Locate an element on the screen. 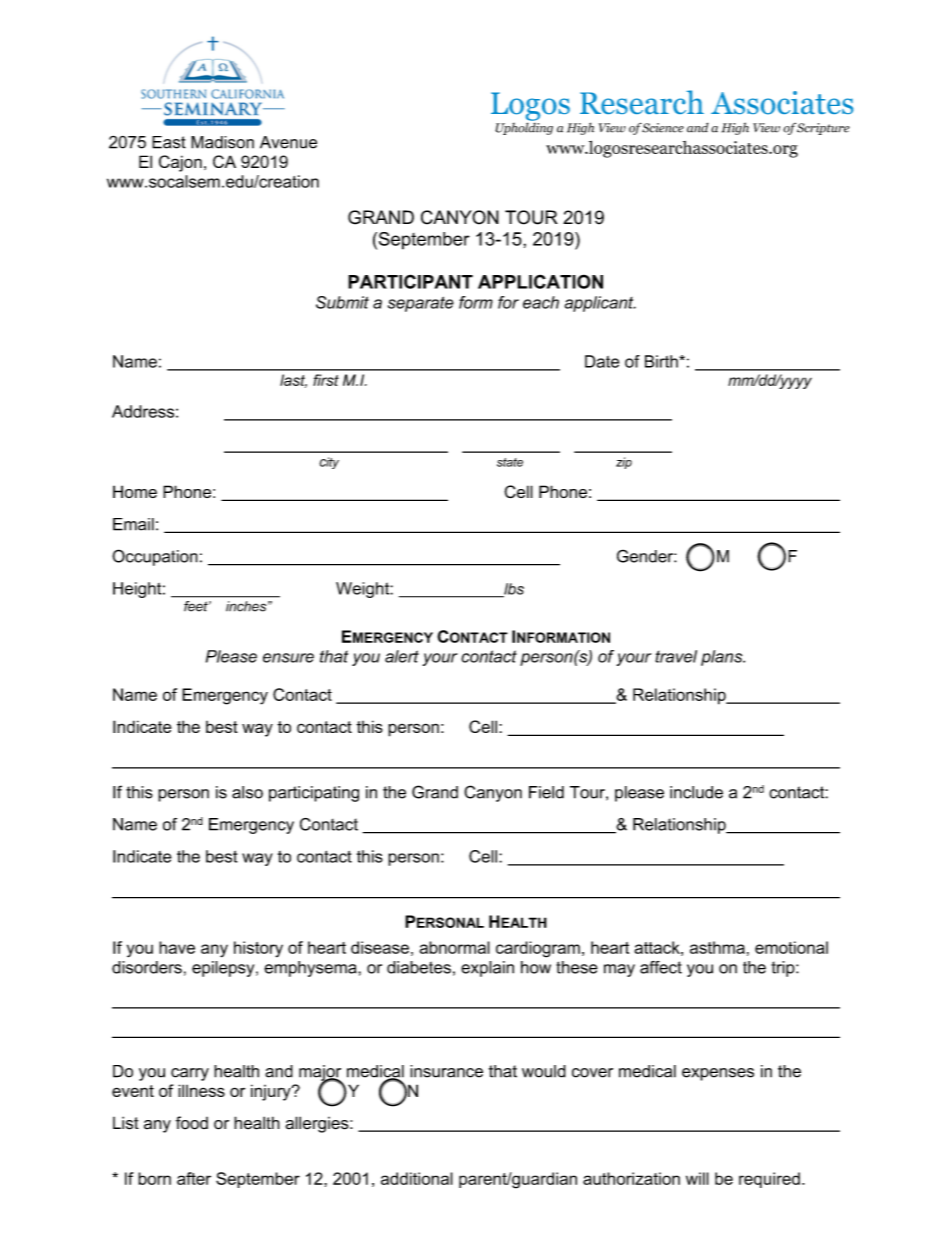  include is located at coordinates (696, 792).
